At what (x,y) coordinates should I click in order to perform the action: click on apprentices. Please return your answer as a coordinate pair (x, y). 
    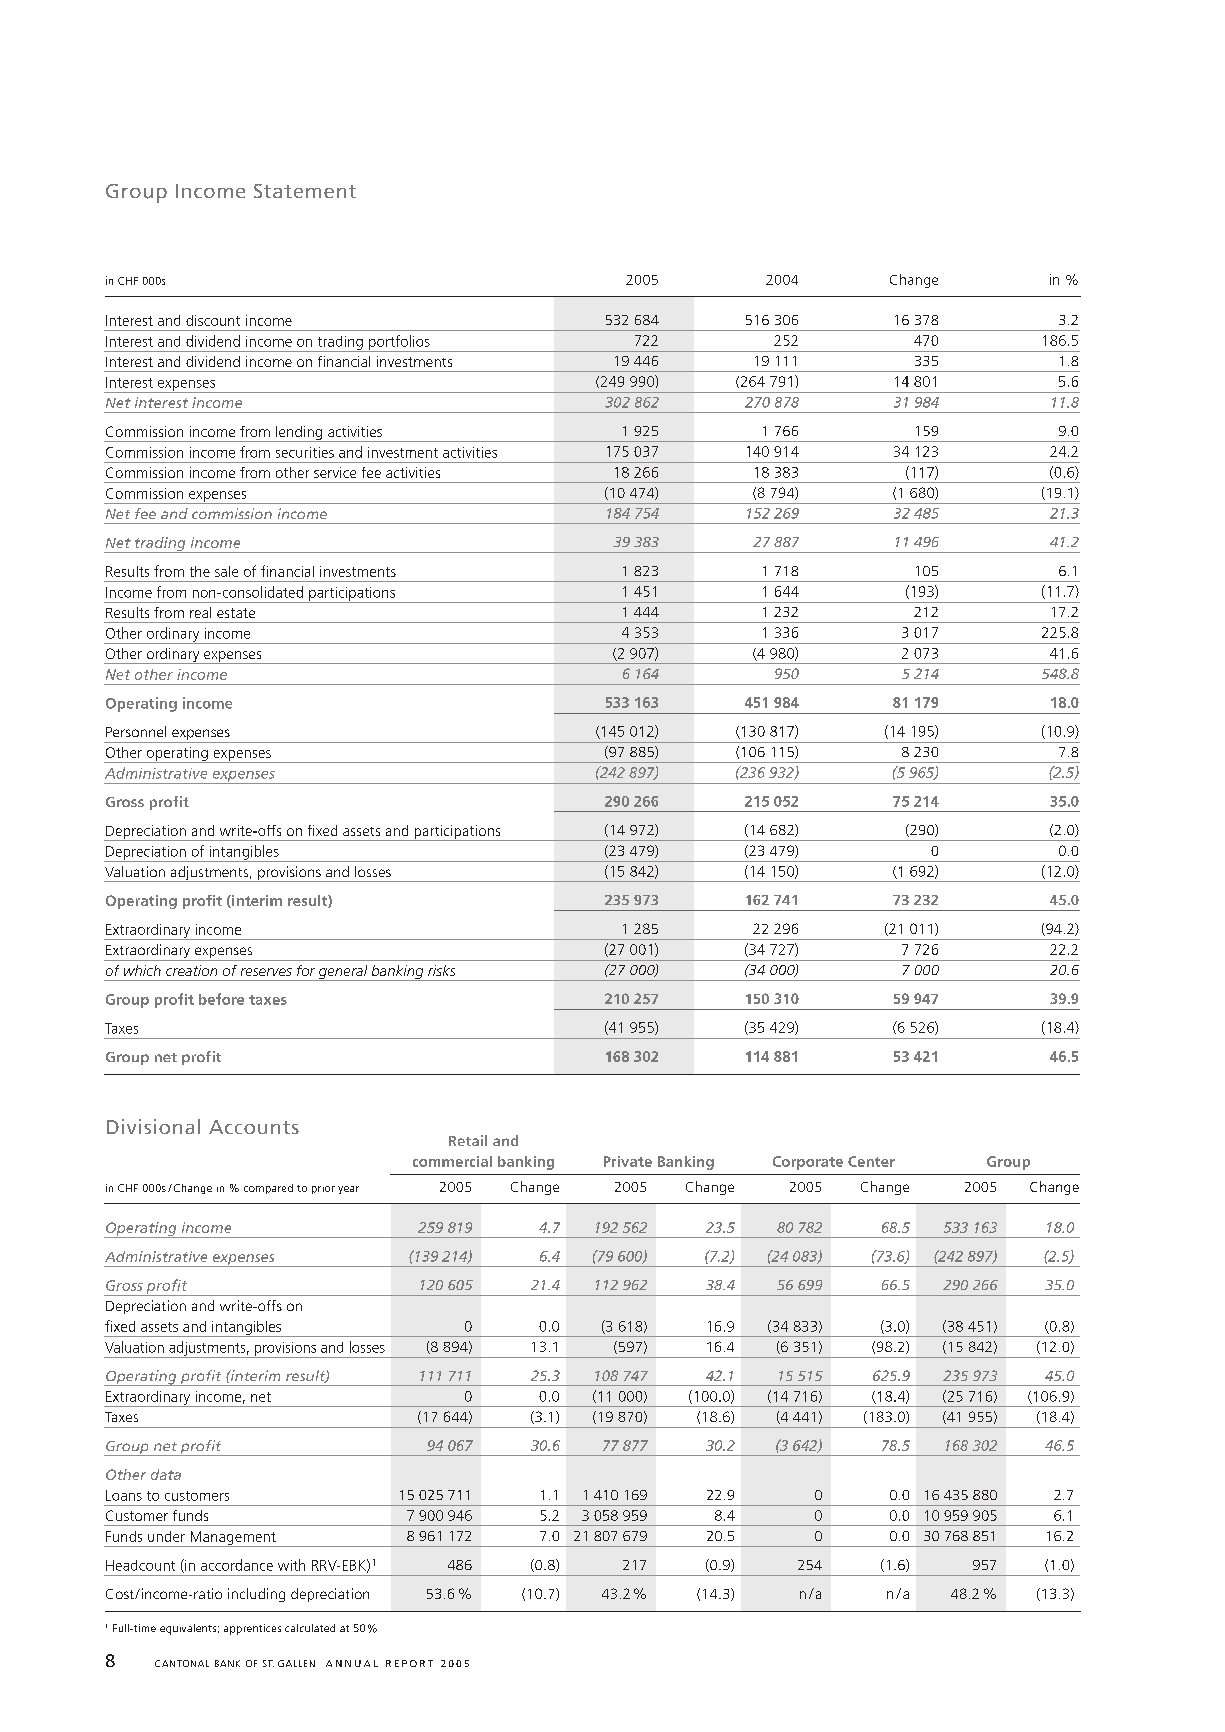
    Looking at the image, I should click on (252, 1629).
